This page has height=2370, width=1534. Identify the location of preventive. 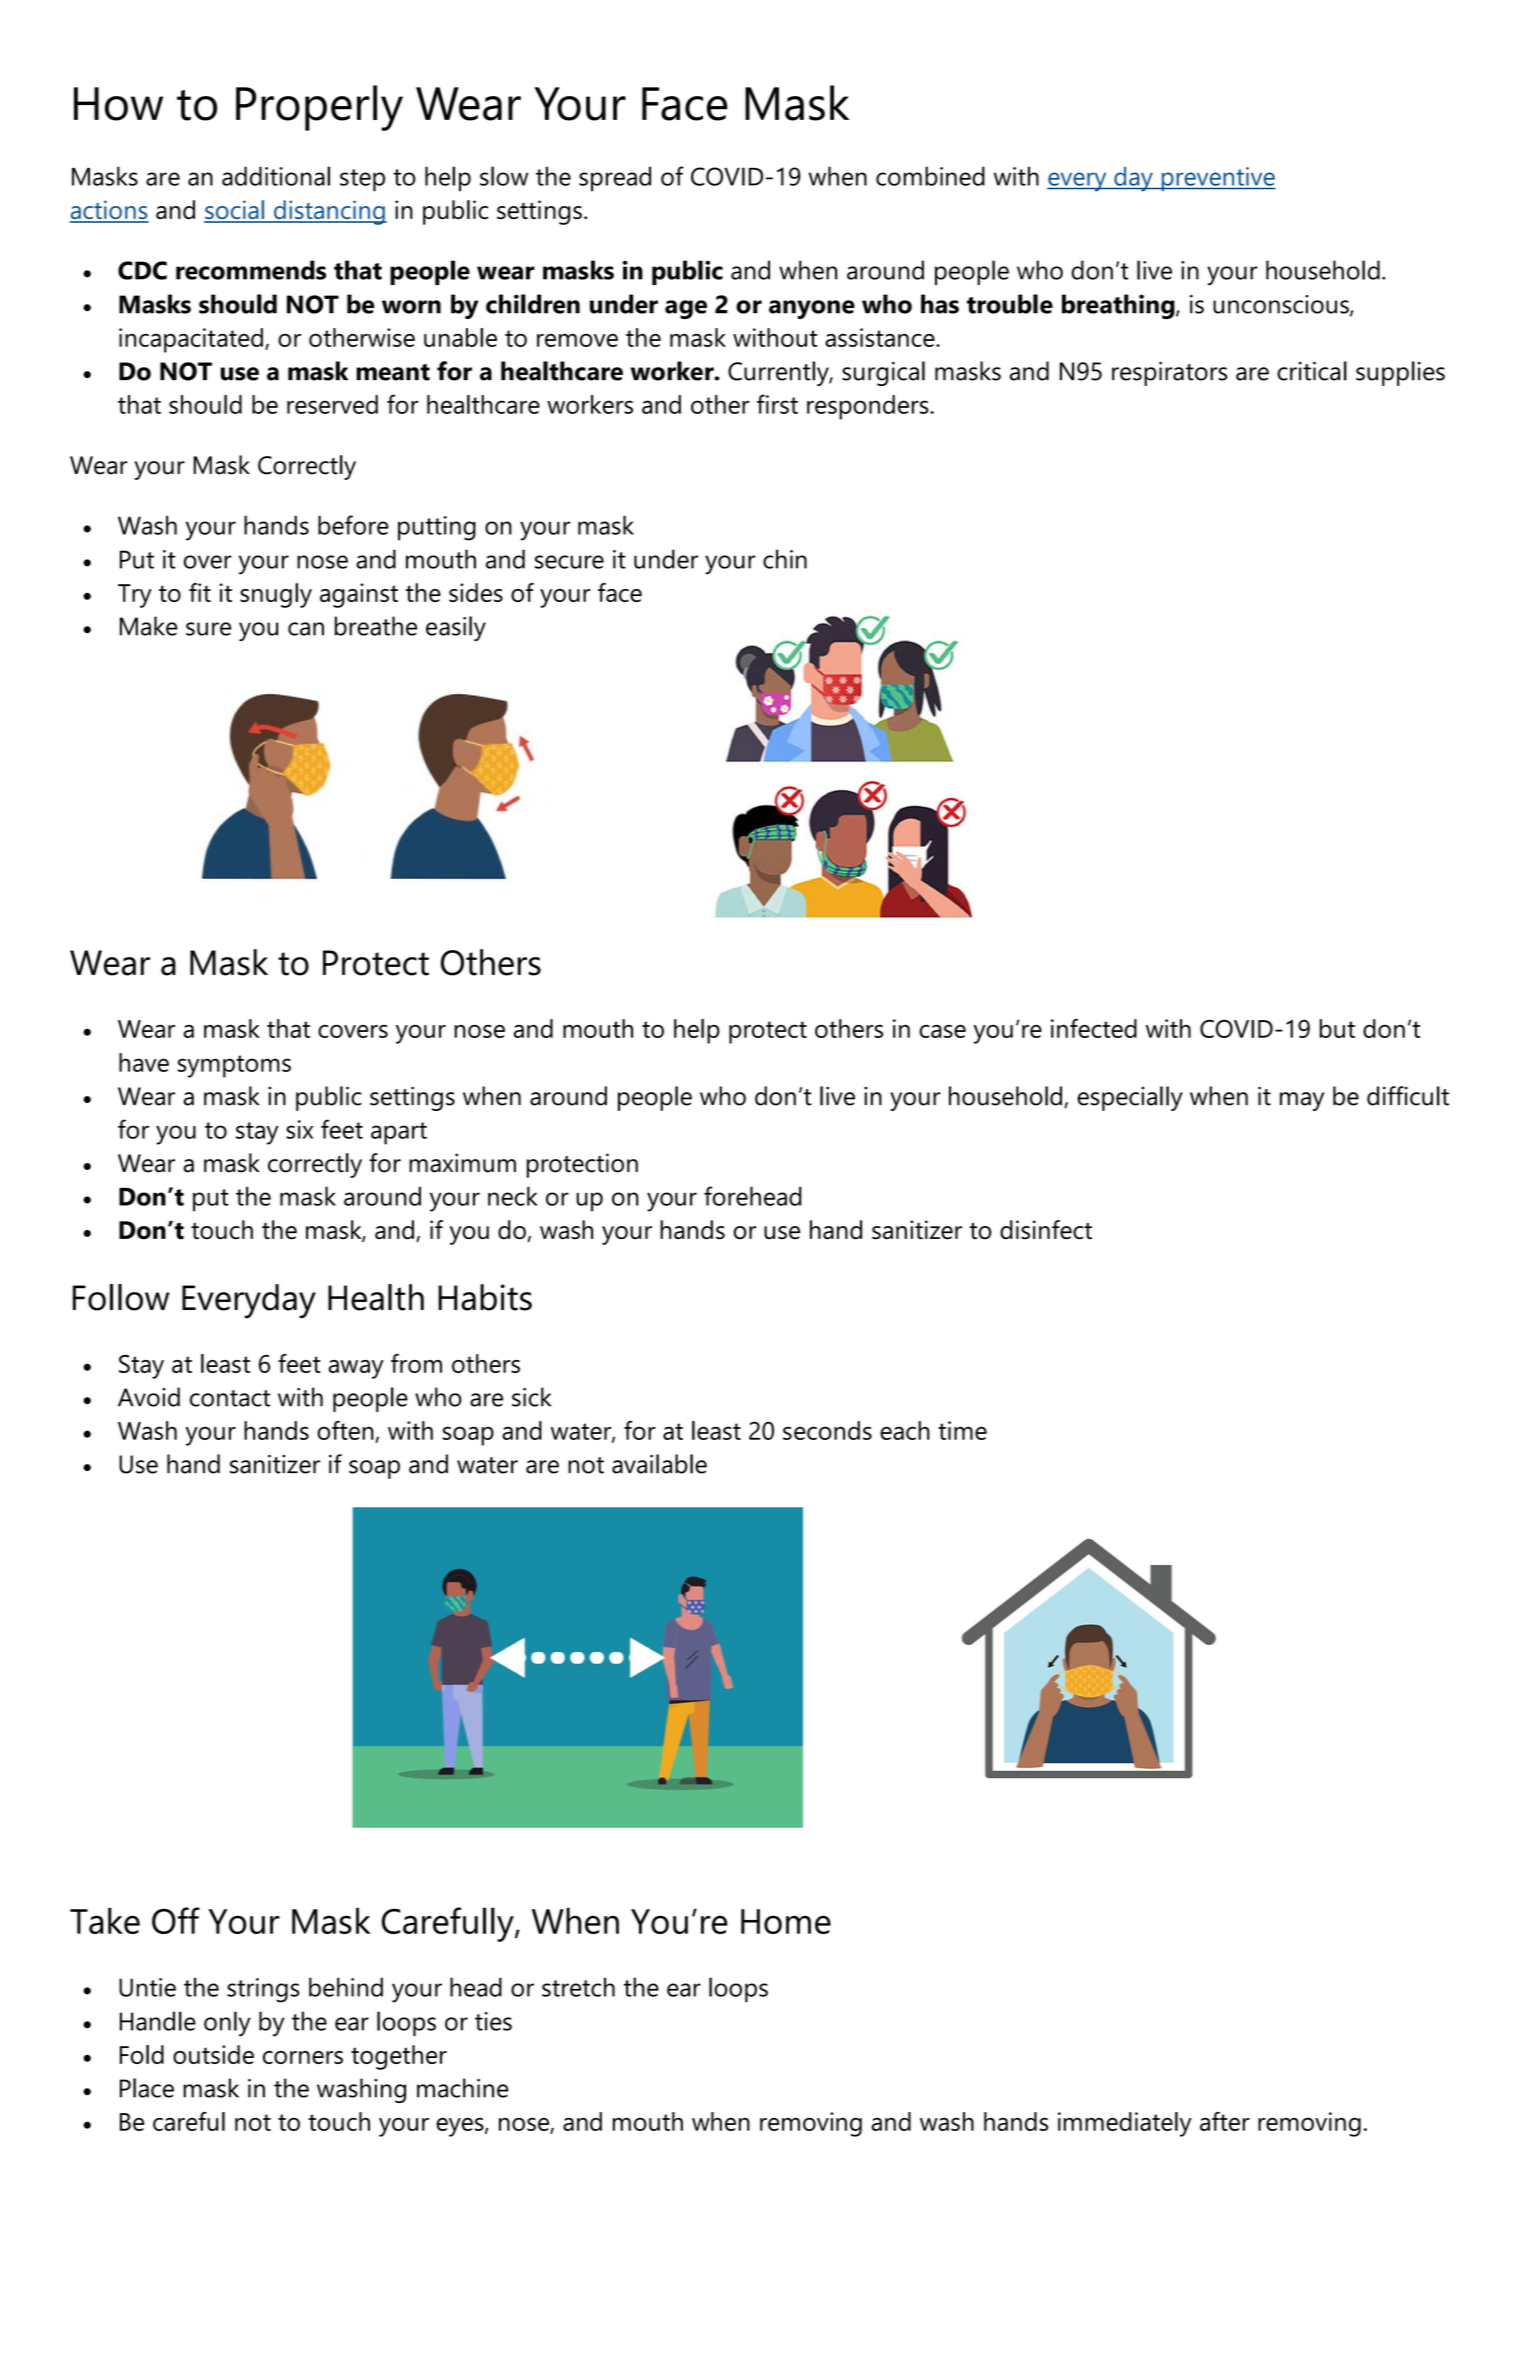
(1217, 179).
